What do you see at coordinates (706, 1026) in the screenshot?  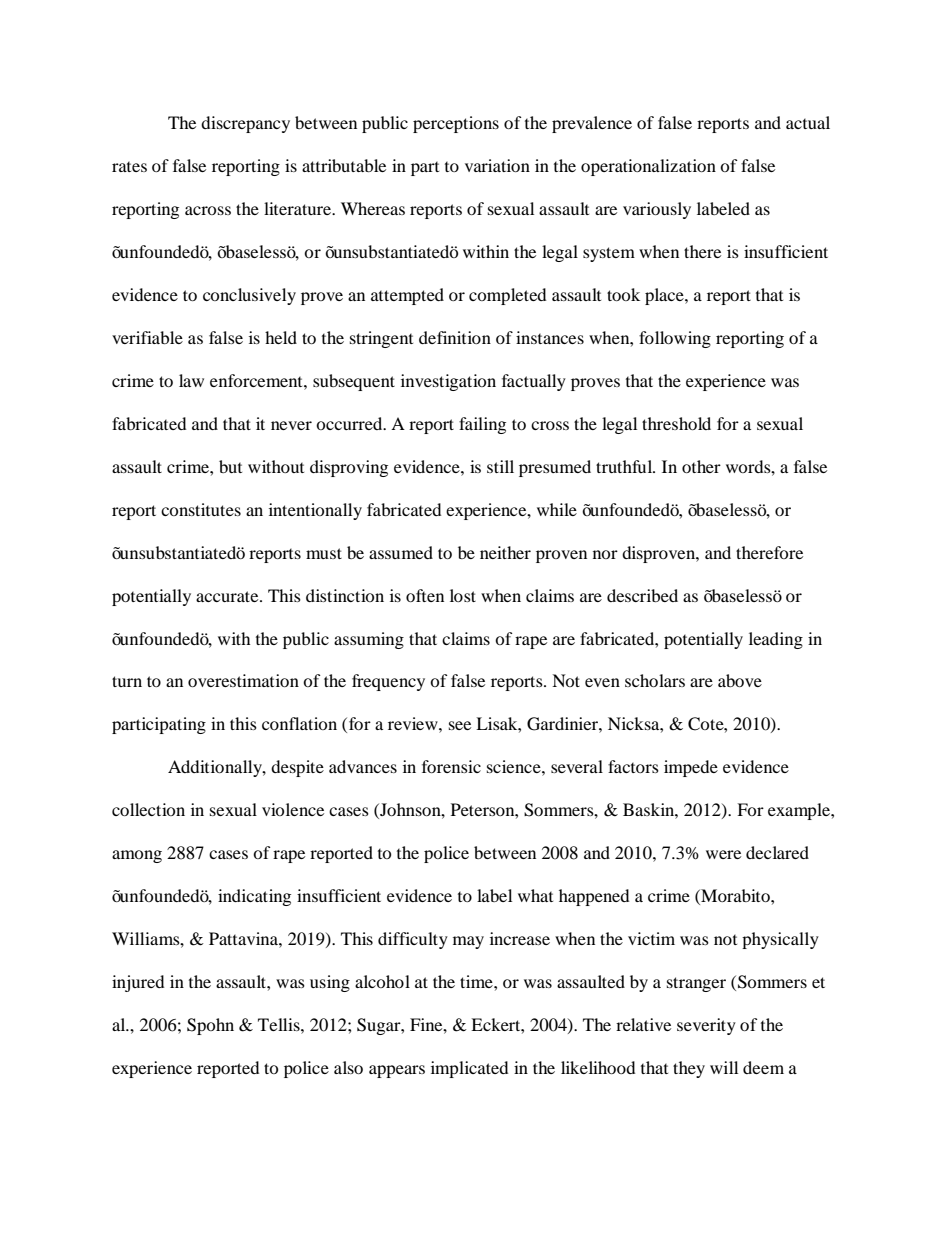 I see `severity` at bounding box center [706, 1026].
